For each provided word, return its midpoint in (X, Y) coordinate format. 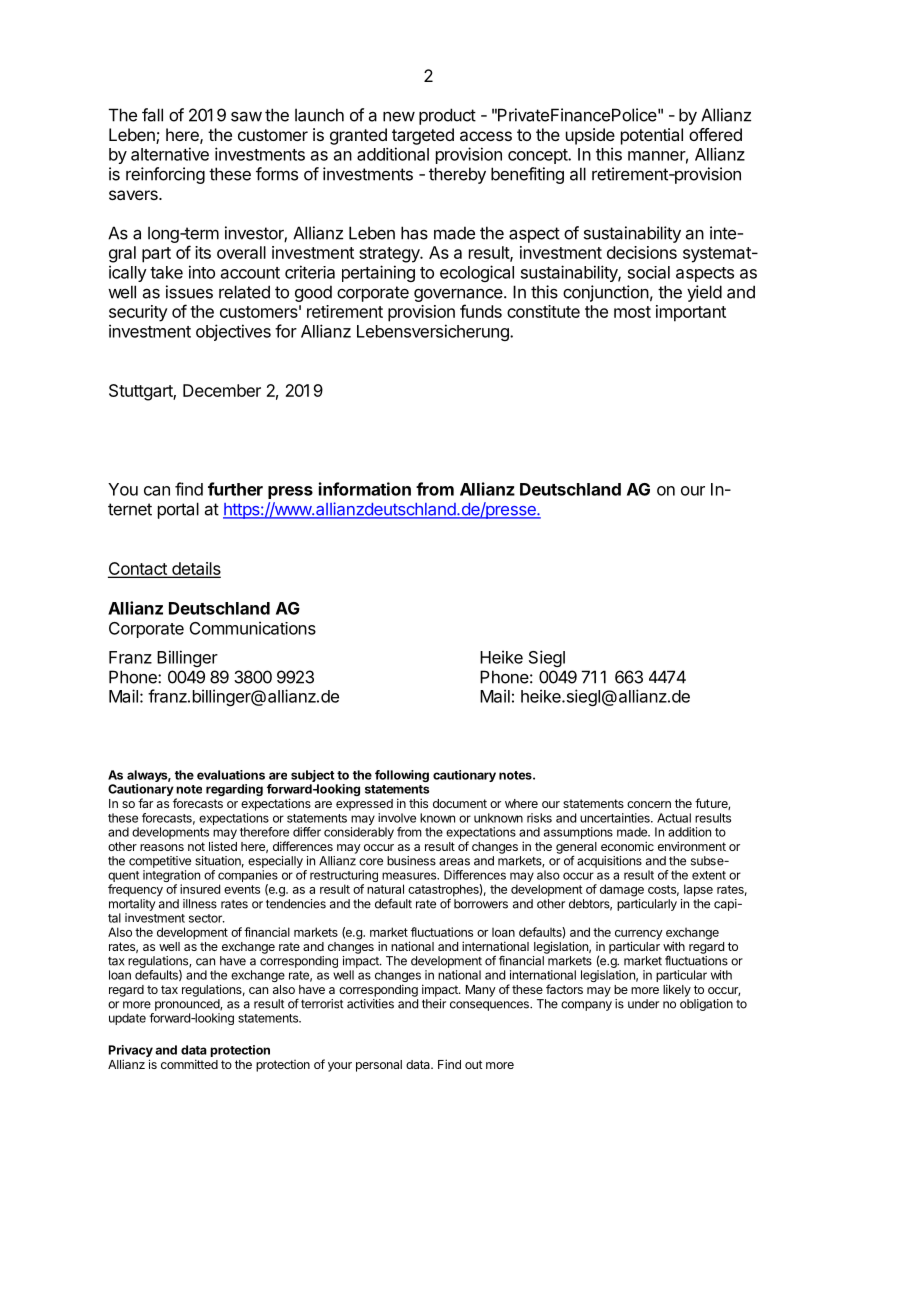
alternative (170, 154)
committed (189, 1064)
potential (652, 136)
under (643, 1004)
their (434, 1004)
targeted (423, 136)
